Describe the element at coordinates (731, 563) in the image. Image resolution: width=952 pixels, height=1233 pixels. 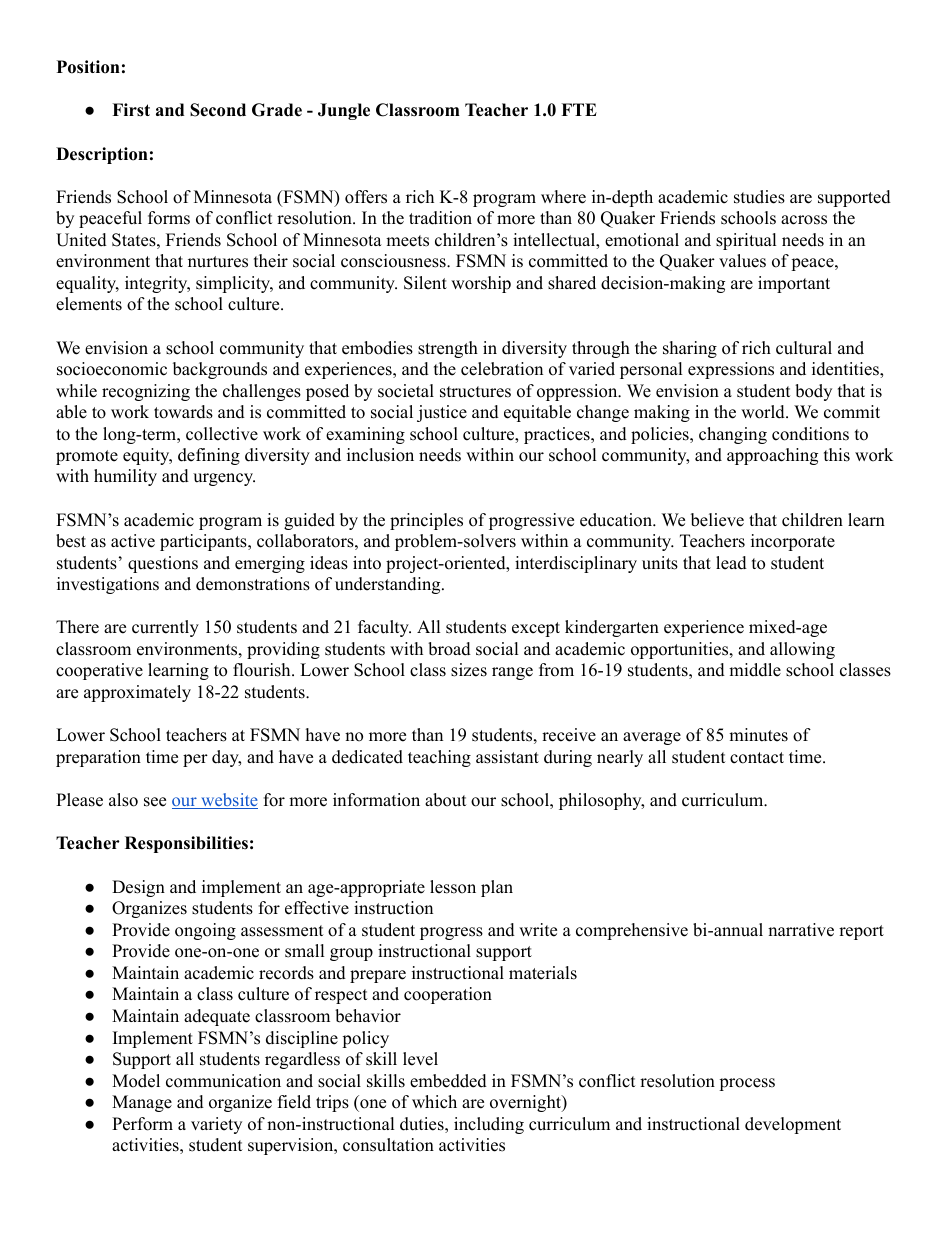
I see `lead` at that location.
